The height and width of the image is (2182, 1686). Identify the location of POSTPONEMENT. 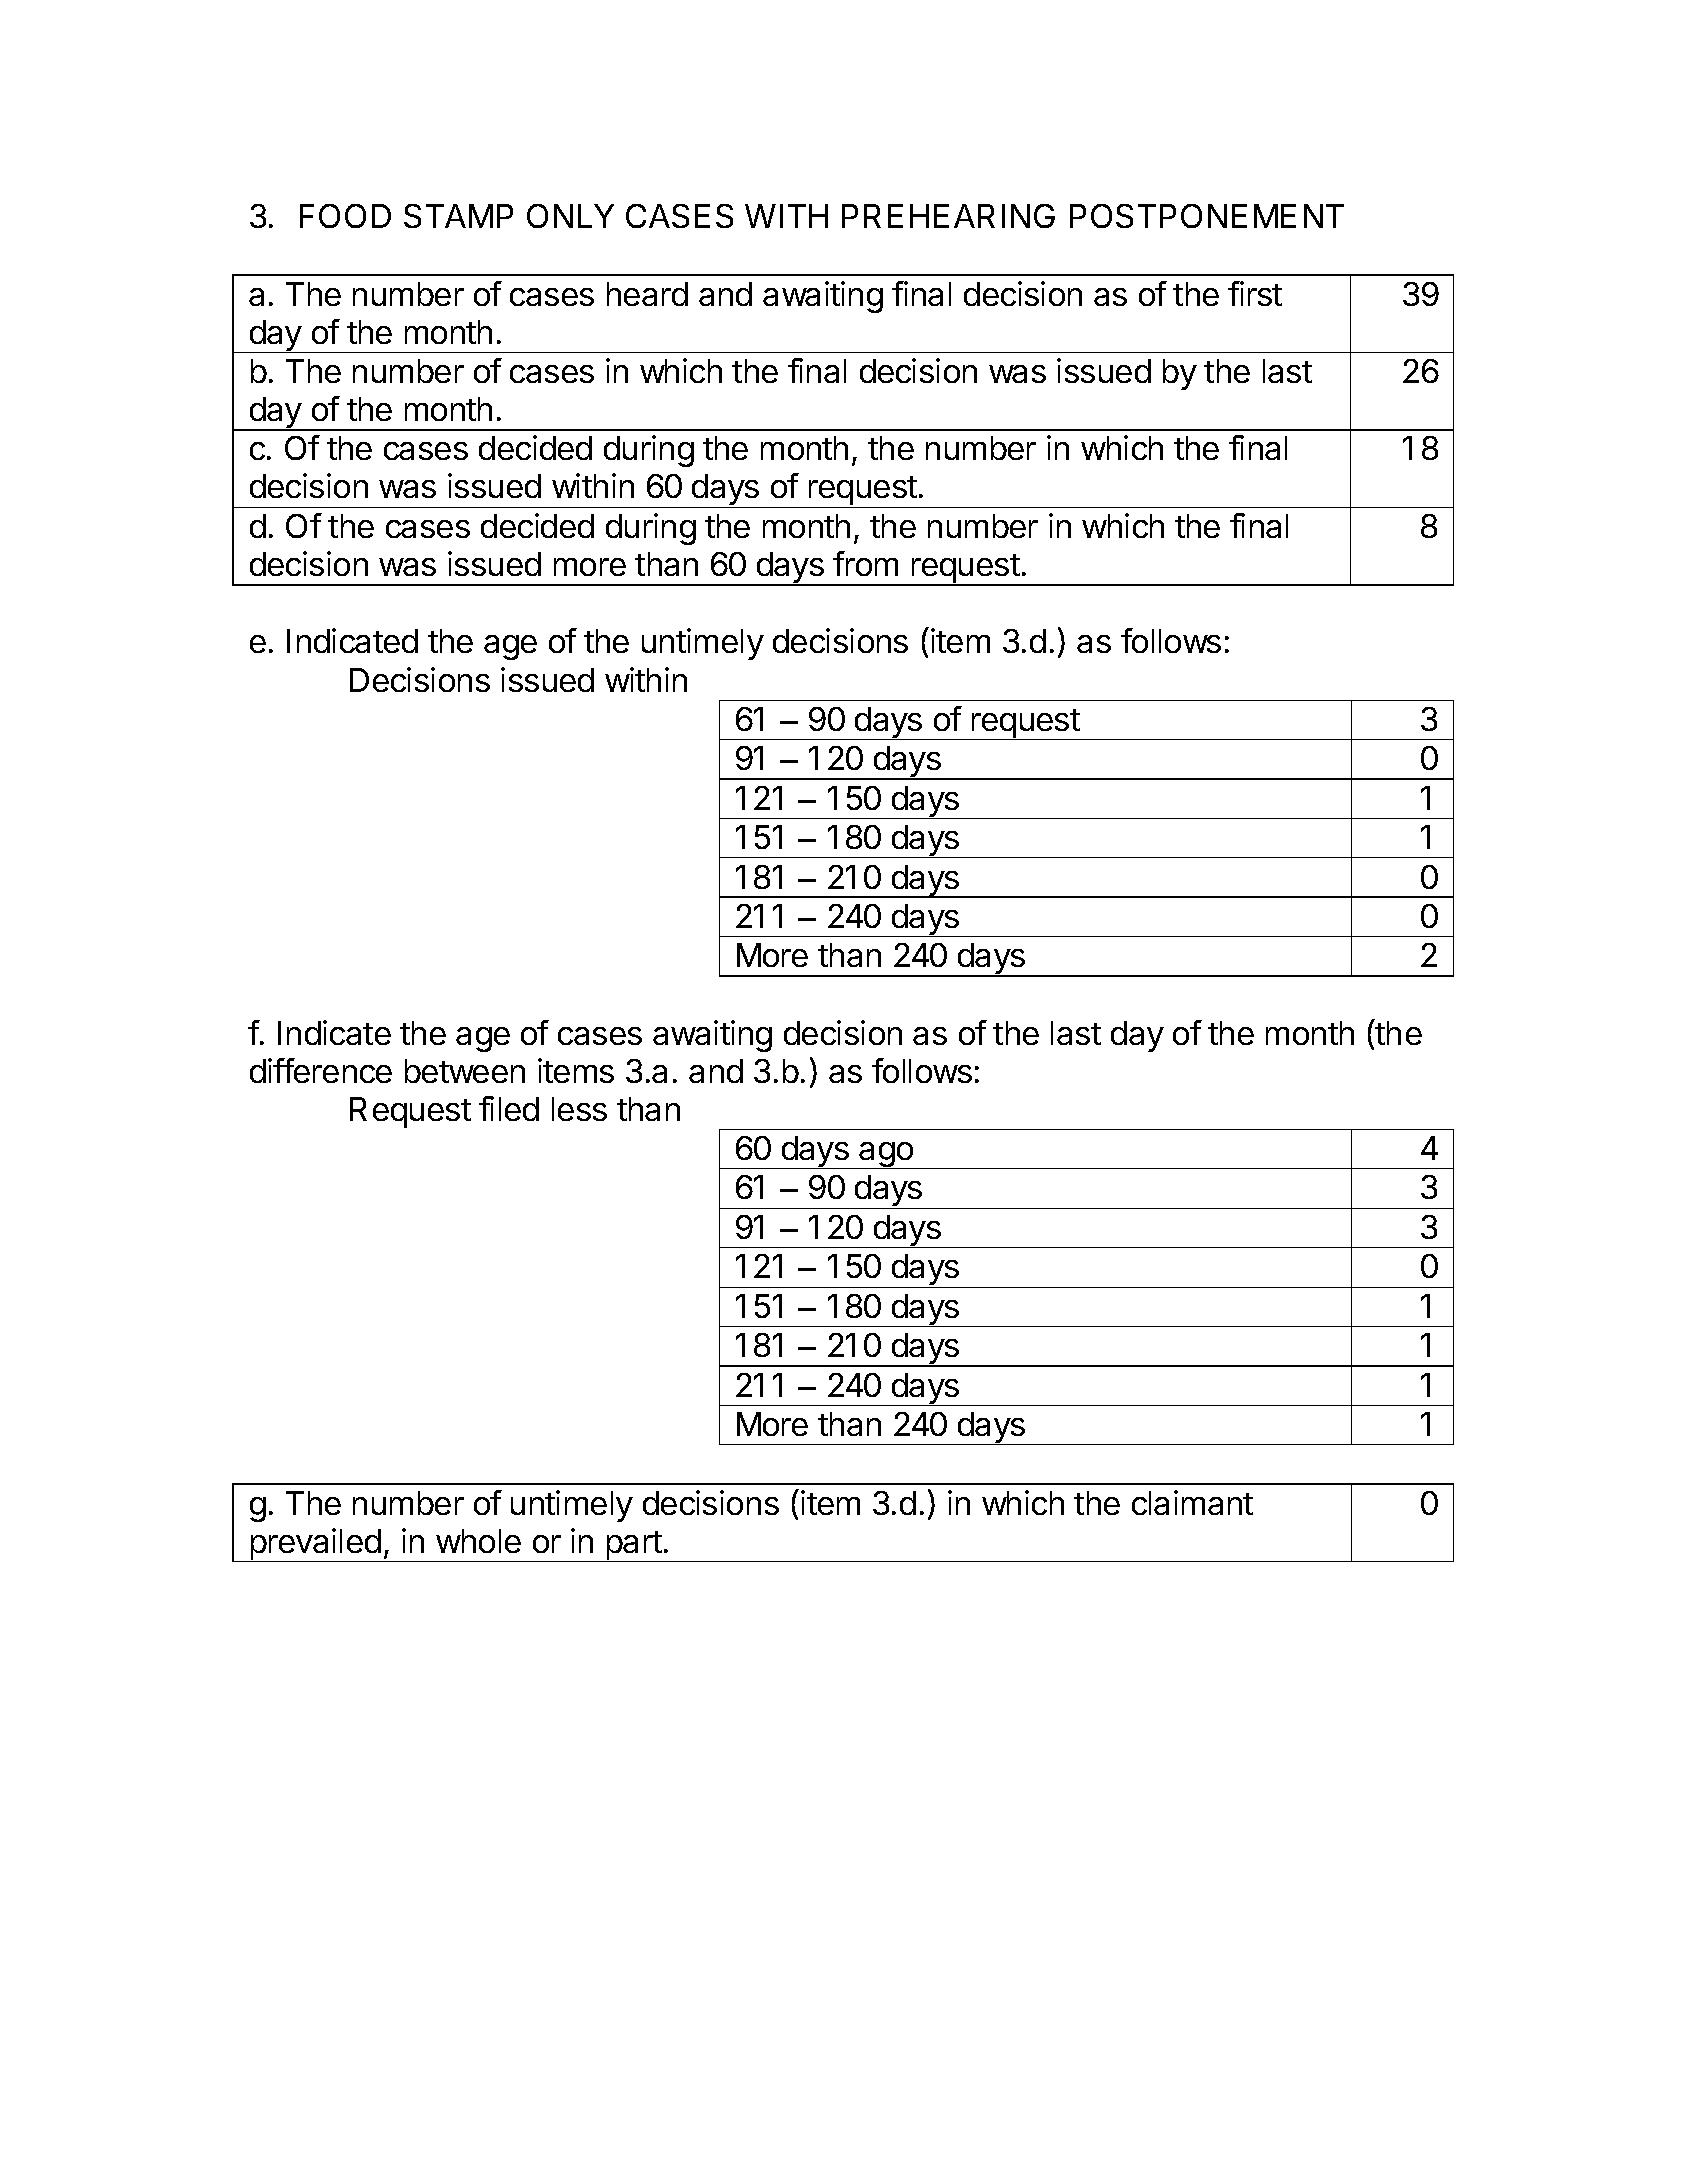
(1207, 216).
